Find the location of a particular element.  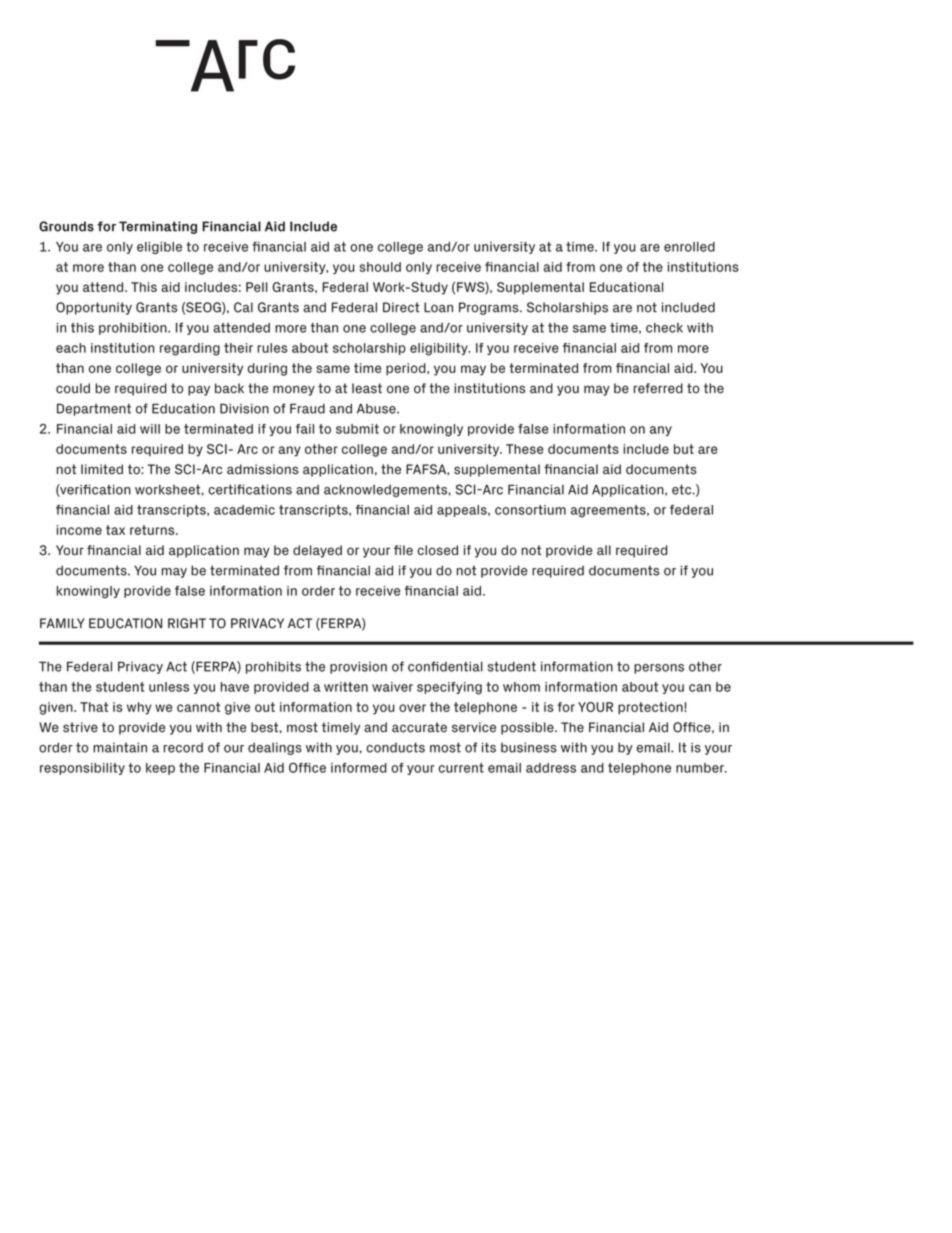

eligible is located at coordinates (159, 248).
